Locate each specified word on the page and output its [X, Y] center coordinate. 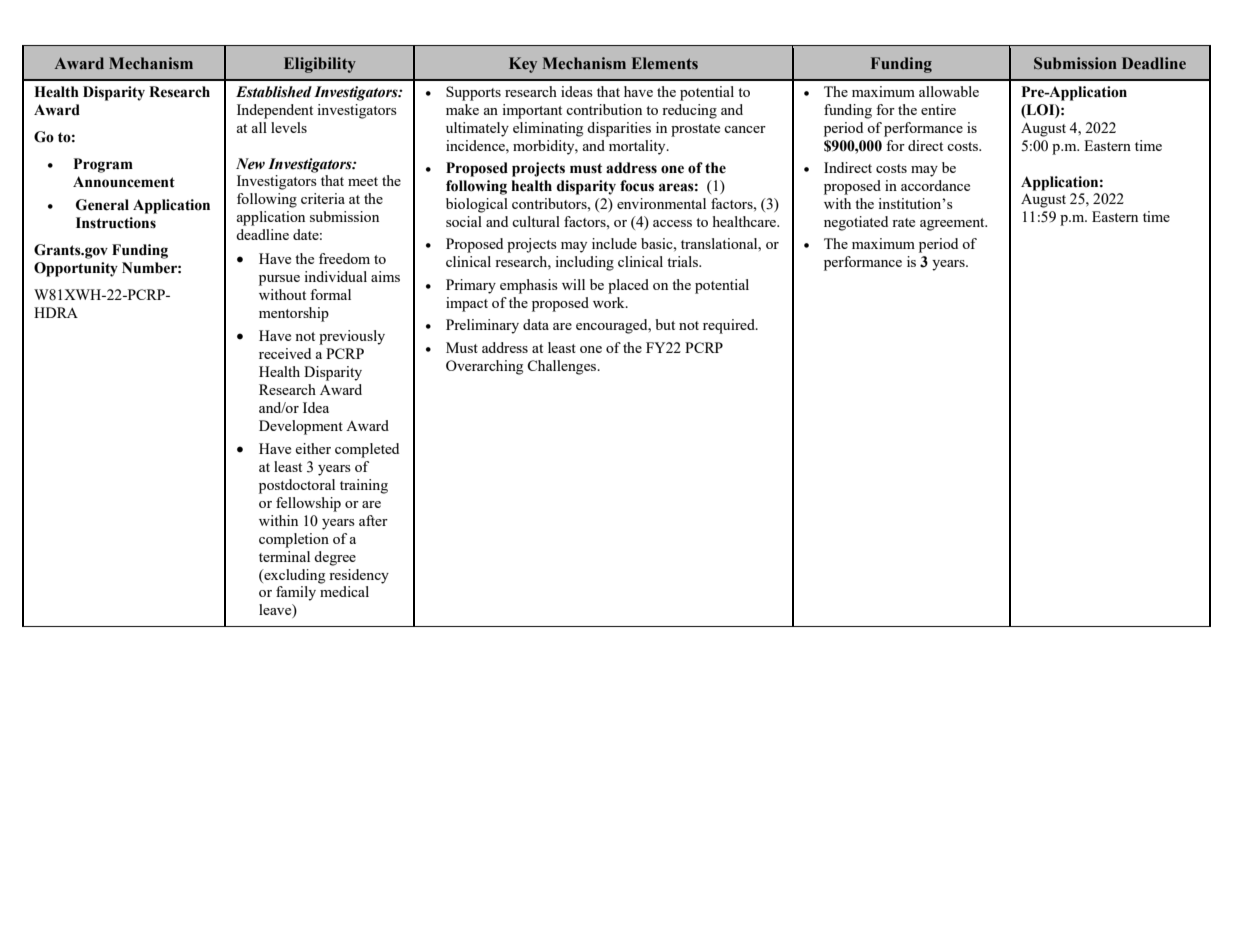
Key [523, 65]
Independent [275, 111]
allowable [949, 91]
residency [359, 576]
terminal [284, 556]
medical [344, 591]
